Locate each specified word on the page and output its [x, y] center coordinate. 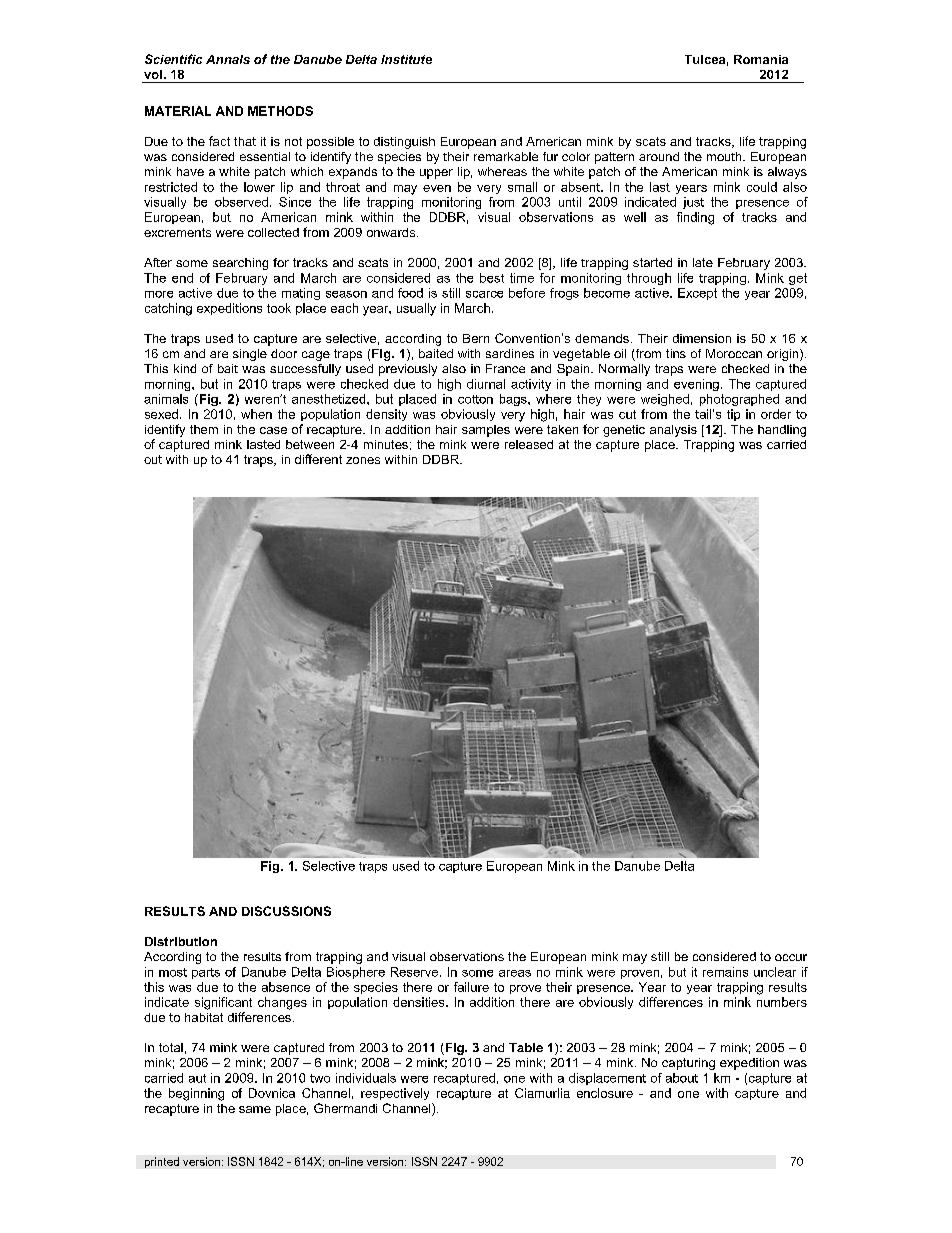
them [204, 429]
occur [791, 957]
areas [515, 973]
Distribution [181, 941]
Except [697, 294]
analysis [673, 431]
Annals [228, 59]
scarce [484, 294]
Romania [761, 59]
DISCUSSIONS [286, 911]
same [255, 1109]
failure [471, 987]
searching [240, 264]
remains [725, 972]
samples [486, 431]
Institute [406, 59]
